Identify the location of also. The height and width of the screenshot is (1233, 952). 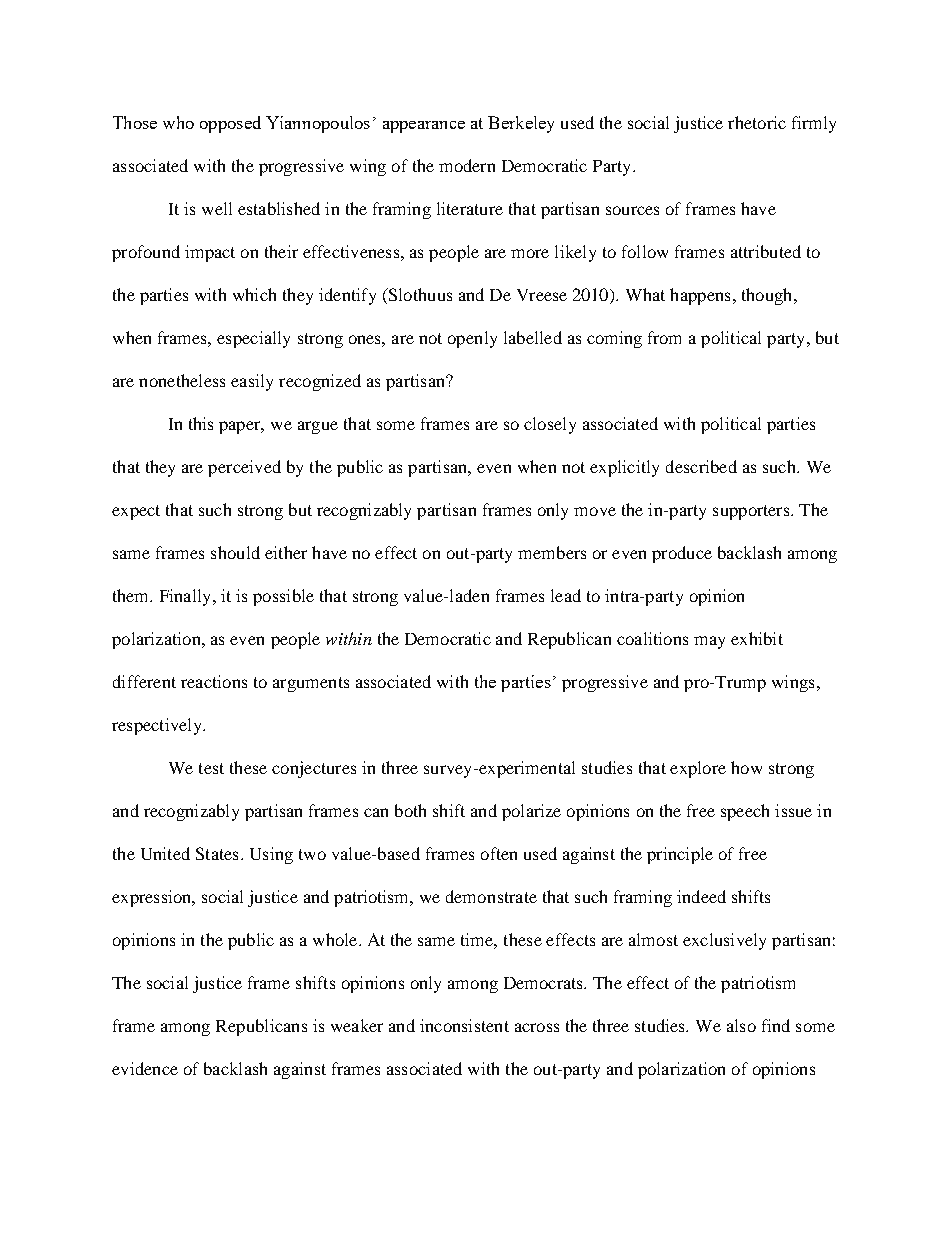
(741, 1025).
